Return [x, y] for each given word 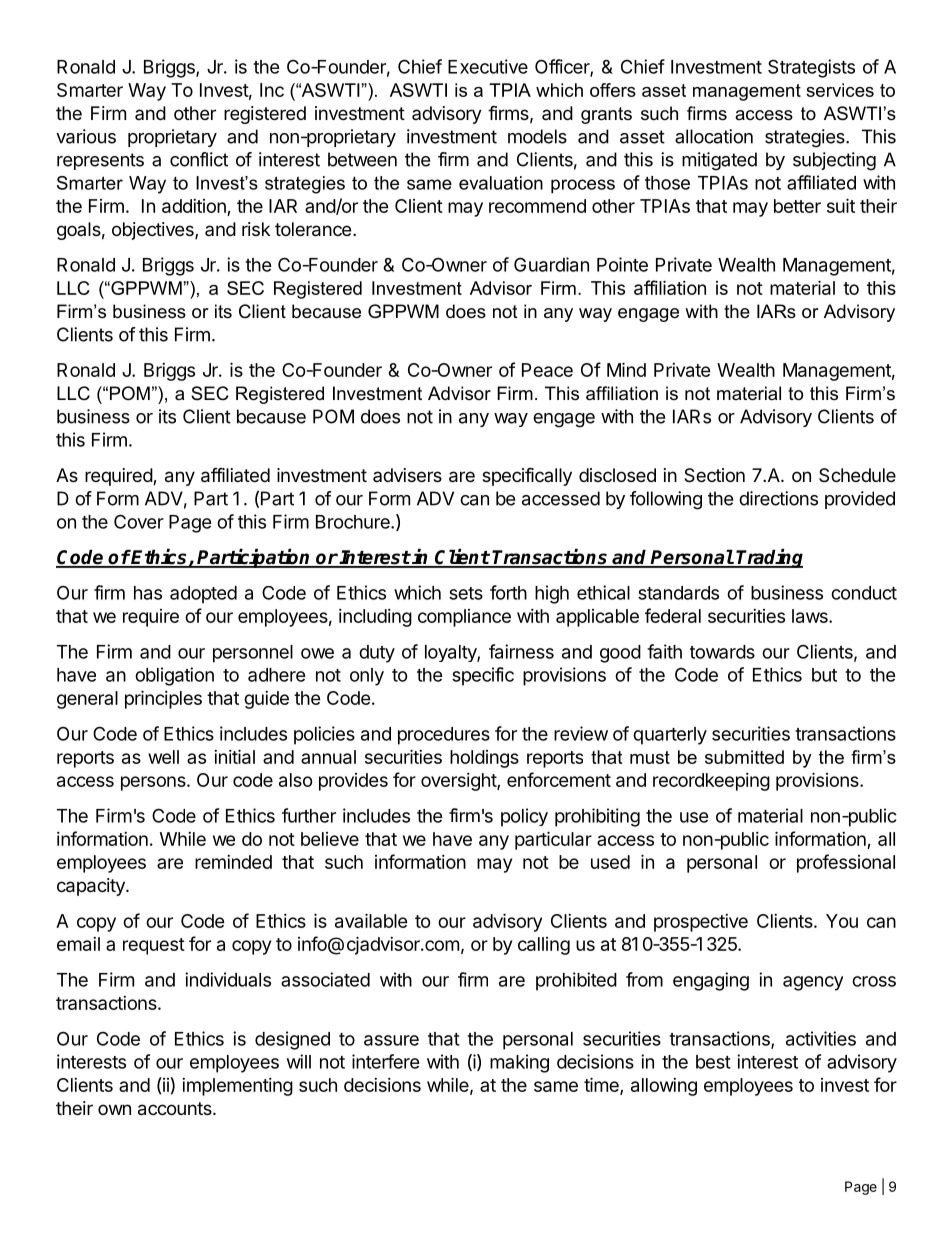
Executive [488, 66]
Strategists [811, 68]
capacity [92, 887]
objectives [154, 231]
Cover [139, 521]
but [824, 675]
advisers [407, 475]
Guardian [551, 264]
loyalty [451, 653]
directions [778, 498]
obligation [174, 676]
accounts [176, 1109]
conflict [199, 159]
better [797, 206]
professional [846, 863]
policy [524, 817]
